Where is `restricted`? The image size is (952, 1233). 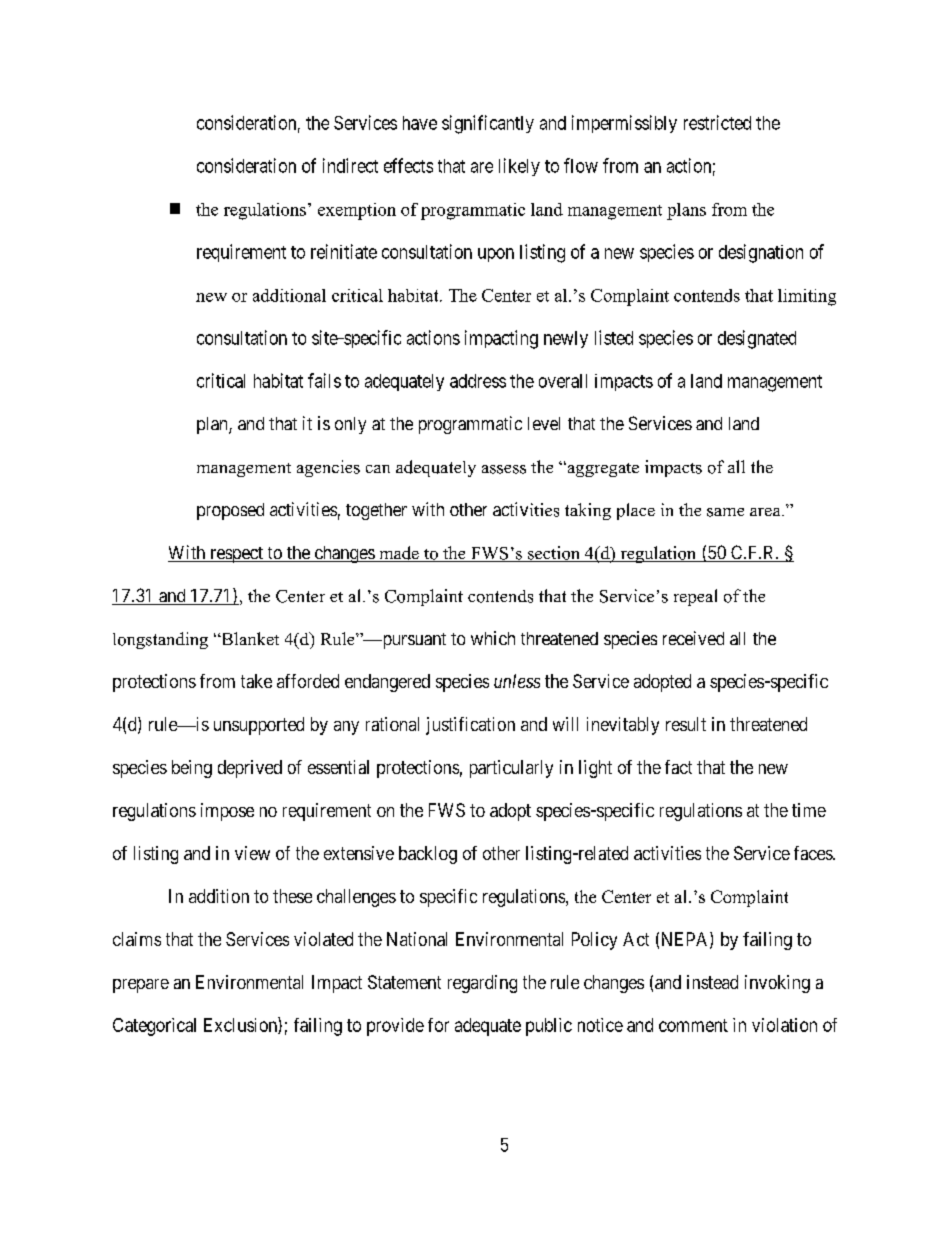 restricted is located at coordinates (717, 122).
